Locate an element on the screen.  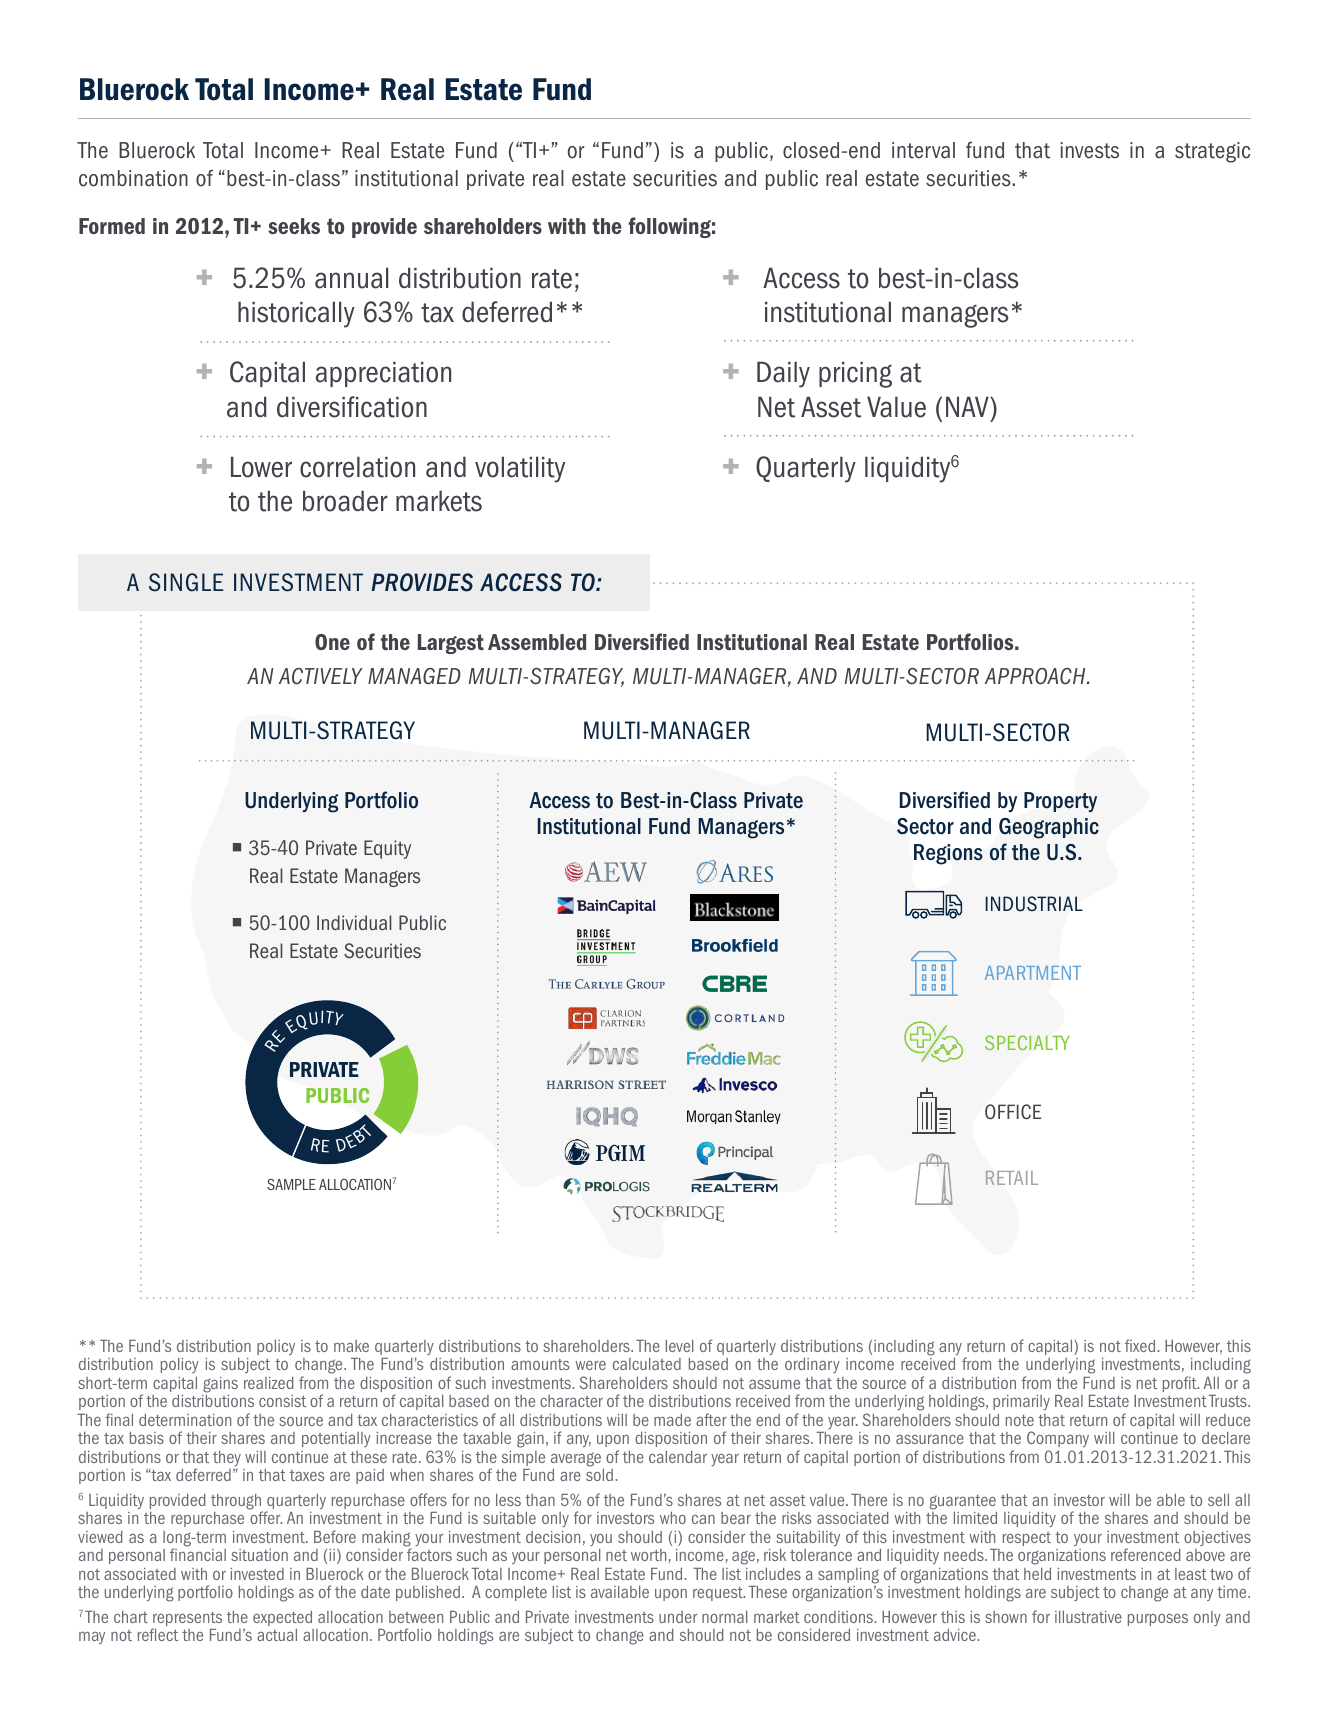
volatility is located at coordinates (520, 469).
